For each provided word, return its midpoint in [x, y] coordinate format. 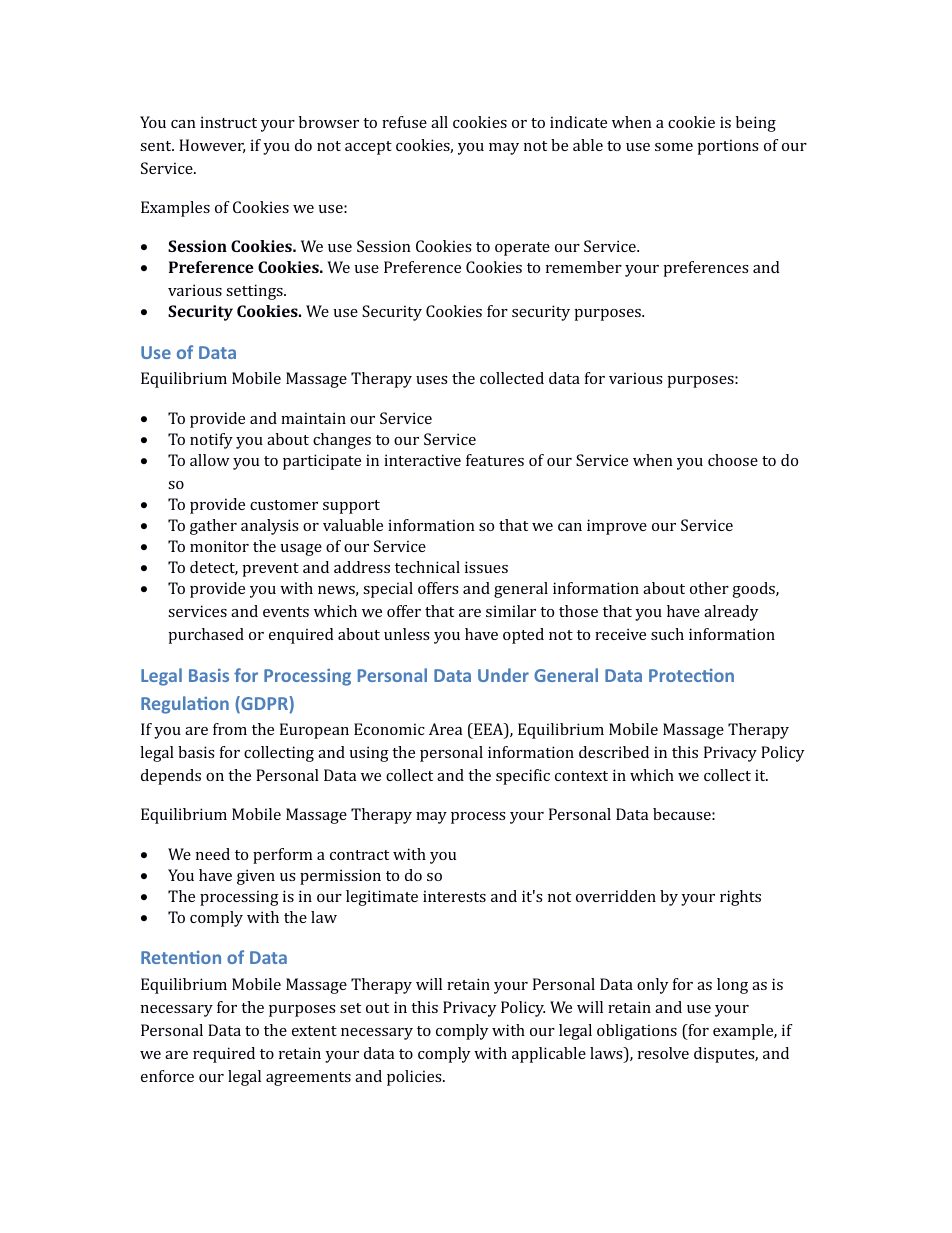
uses [432, 380]
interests [454, 896]
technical [427, 567]
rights [740, 898]
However [212, 146]
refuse [404, 122]
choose [733, 460]
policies [415, 1078]
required [224, 1055]
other [709, 588]
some [674, 147]
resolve [663, 1053]
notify [211, 441]
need [213, 854]
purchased [206, 636]
